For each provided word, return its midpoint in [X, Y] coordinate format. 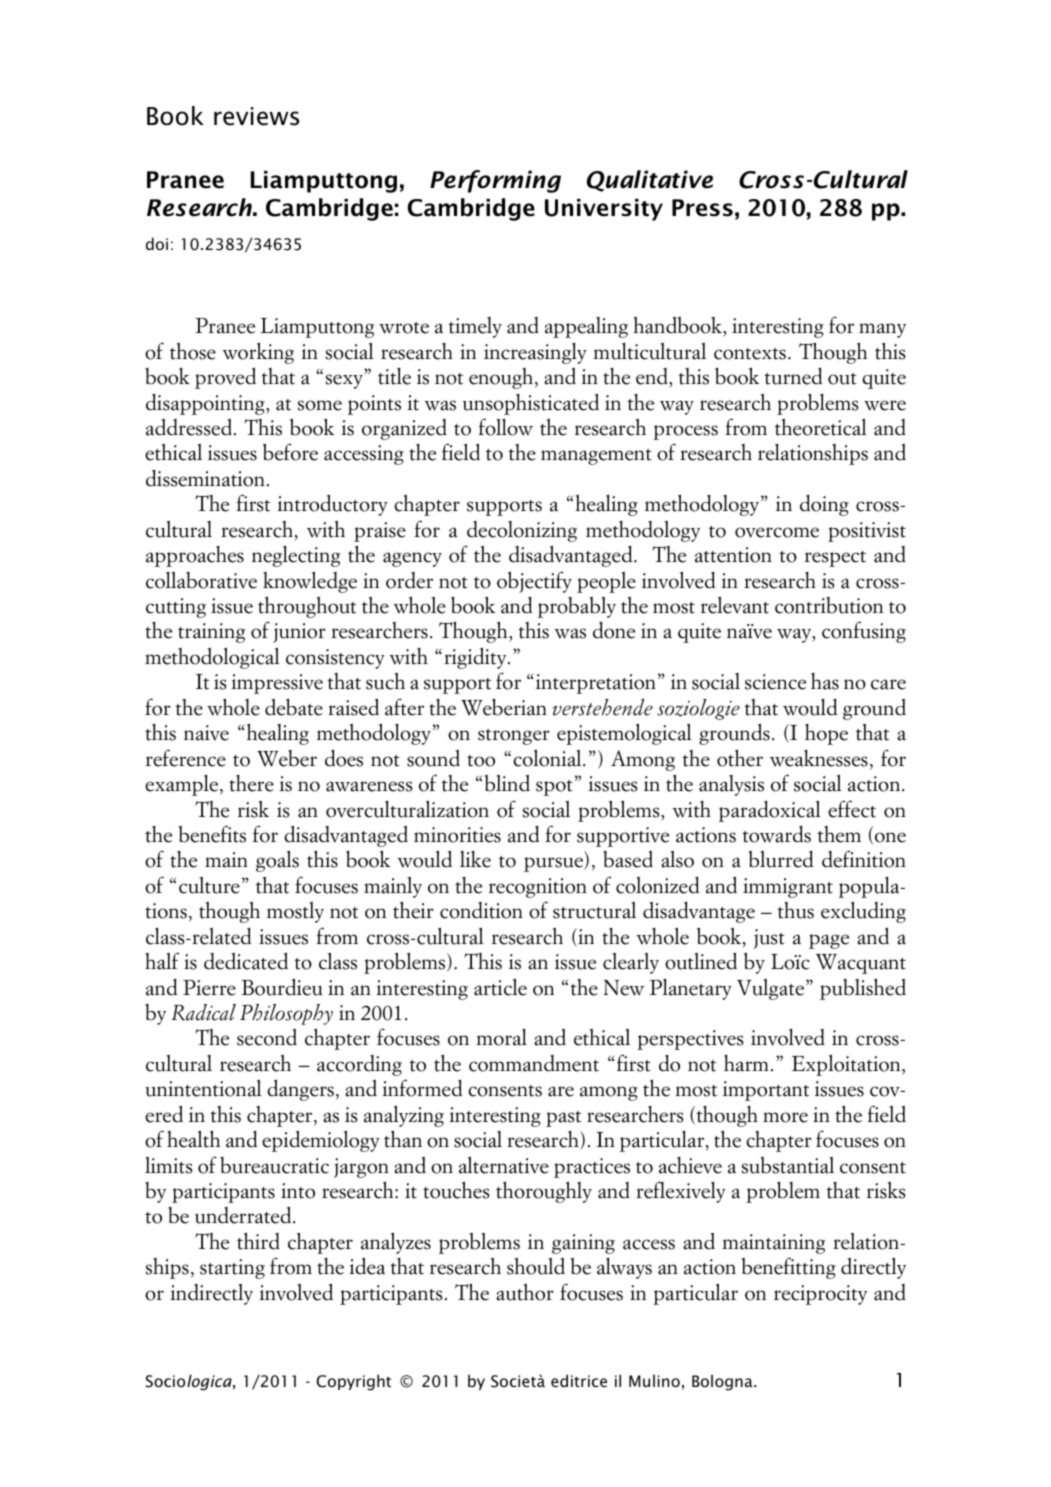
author [525, 1292]
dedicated [246, 961]
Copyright [354, 1382]
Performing [495, 181]
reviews [256, 116]
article [500, 987]
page [829, 941]
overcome [777, 532]
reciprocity [820, 1295]
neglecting [296, 556]
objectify [534, 582]
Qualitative [650, 181]
